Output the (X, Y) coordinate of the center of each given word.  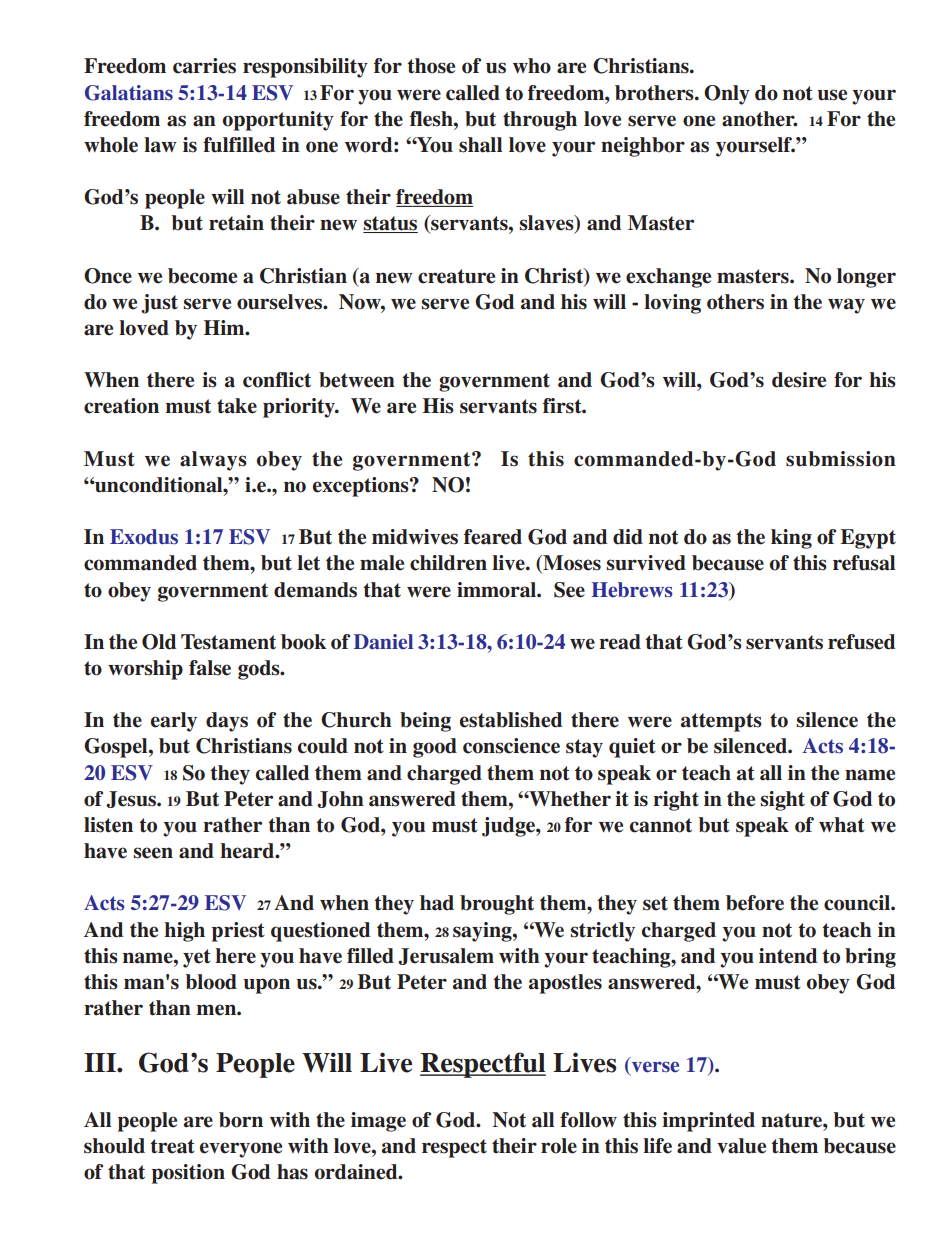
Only (727, 95)
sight (782, 801)
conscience (511, 746)
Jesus (132, 799)
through (540, 121)
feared (493, 537)
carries (204, 66)
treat (172, 1146)
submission (841, 459)
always (213, 461)
